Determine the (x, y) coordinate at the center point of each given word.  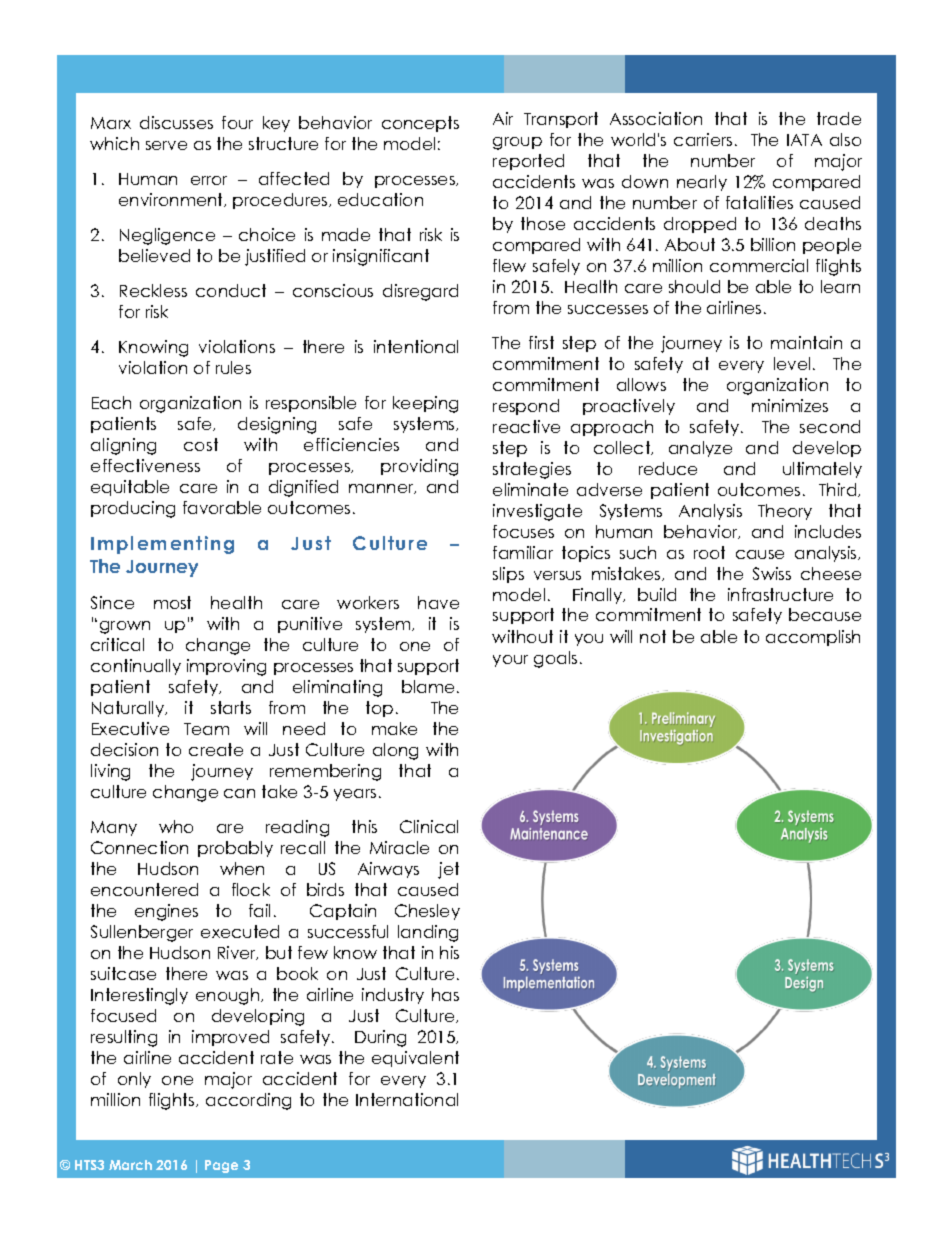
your (510, 661)
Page (221, 1166)
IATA (804, 140)
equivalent (415, 1059)
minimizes (790, 405)
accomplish (813, 638)
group (517, 143)
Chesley (427, 912)
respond (526, 407)
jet (448, 870)
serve (166, 145)
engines (166, 912)
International (407, 1099)
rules (233, 367)
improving (226, 667)
